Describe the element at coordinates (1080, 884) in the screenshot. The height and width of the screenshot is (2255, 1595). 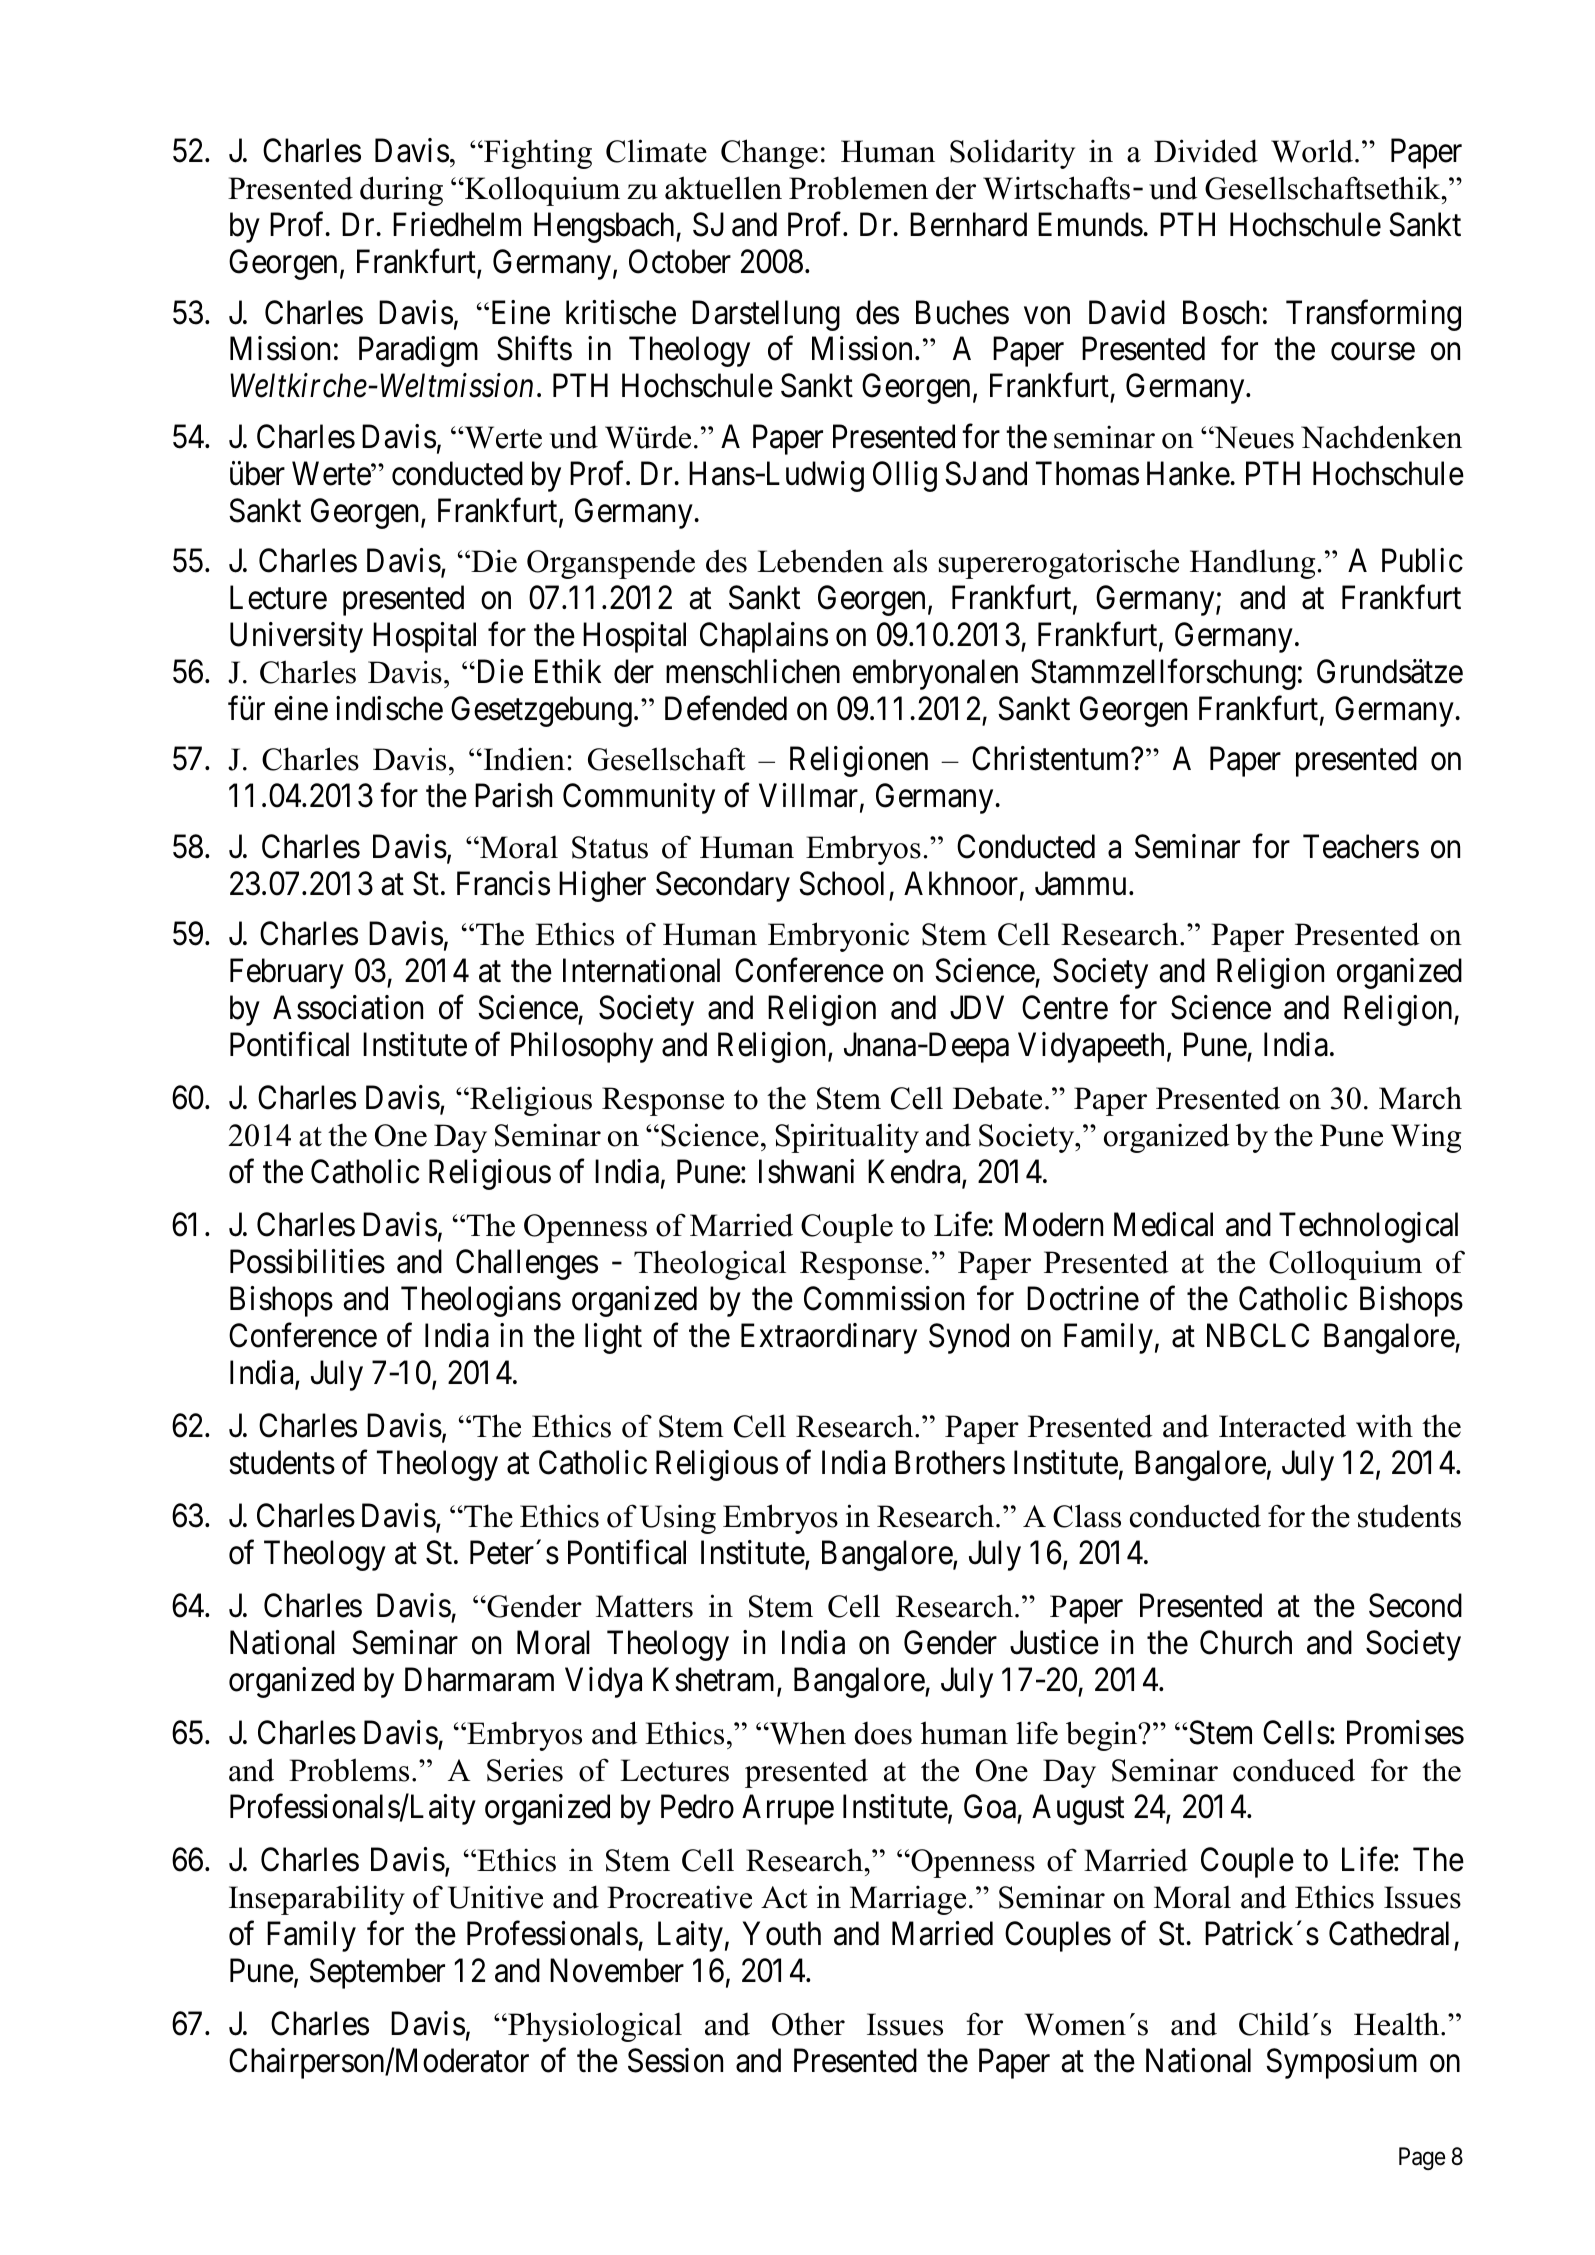
I see `Jammu` at that location.
